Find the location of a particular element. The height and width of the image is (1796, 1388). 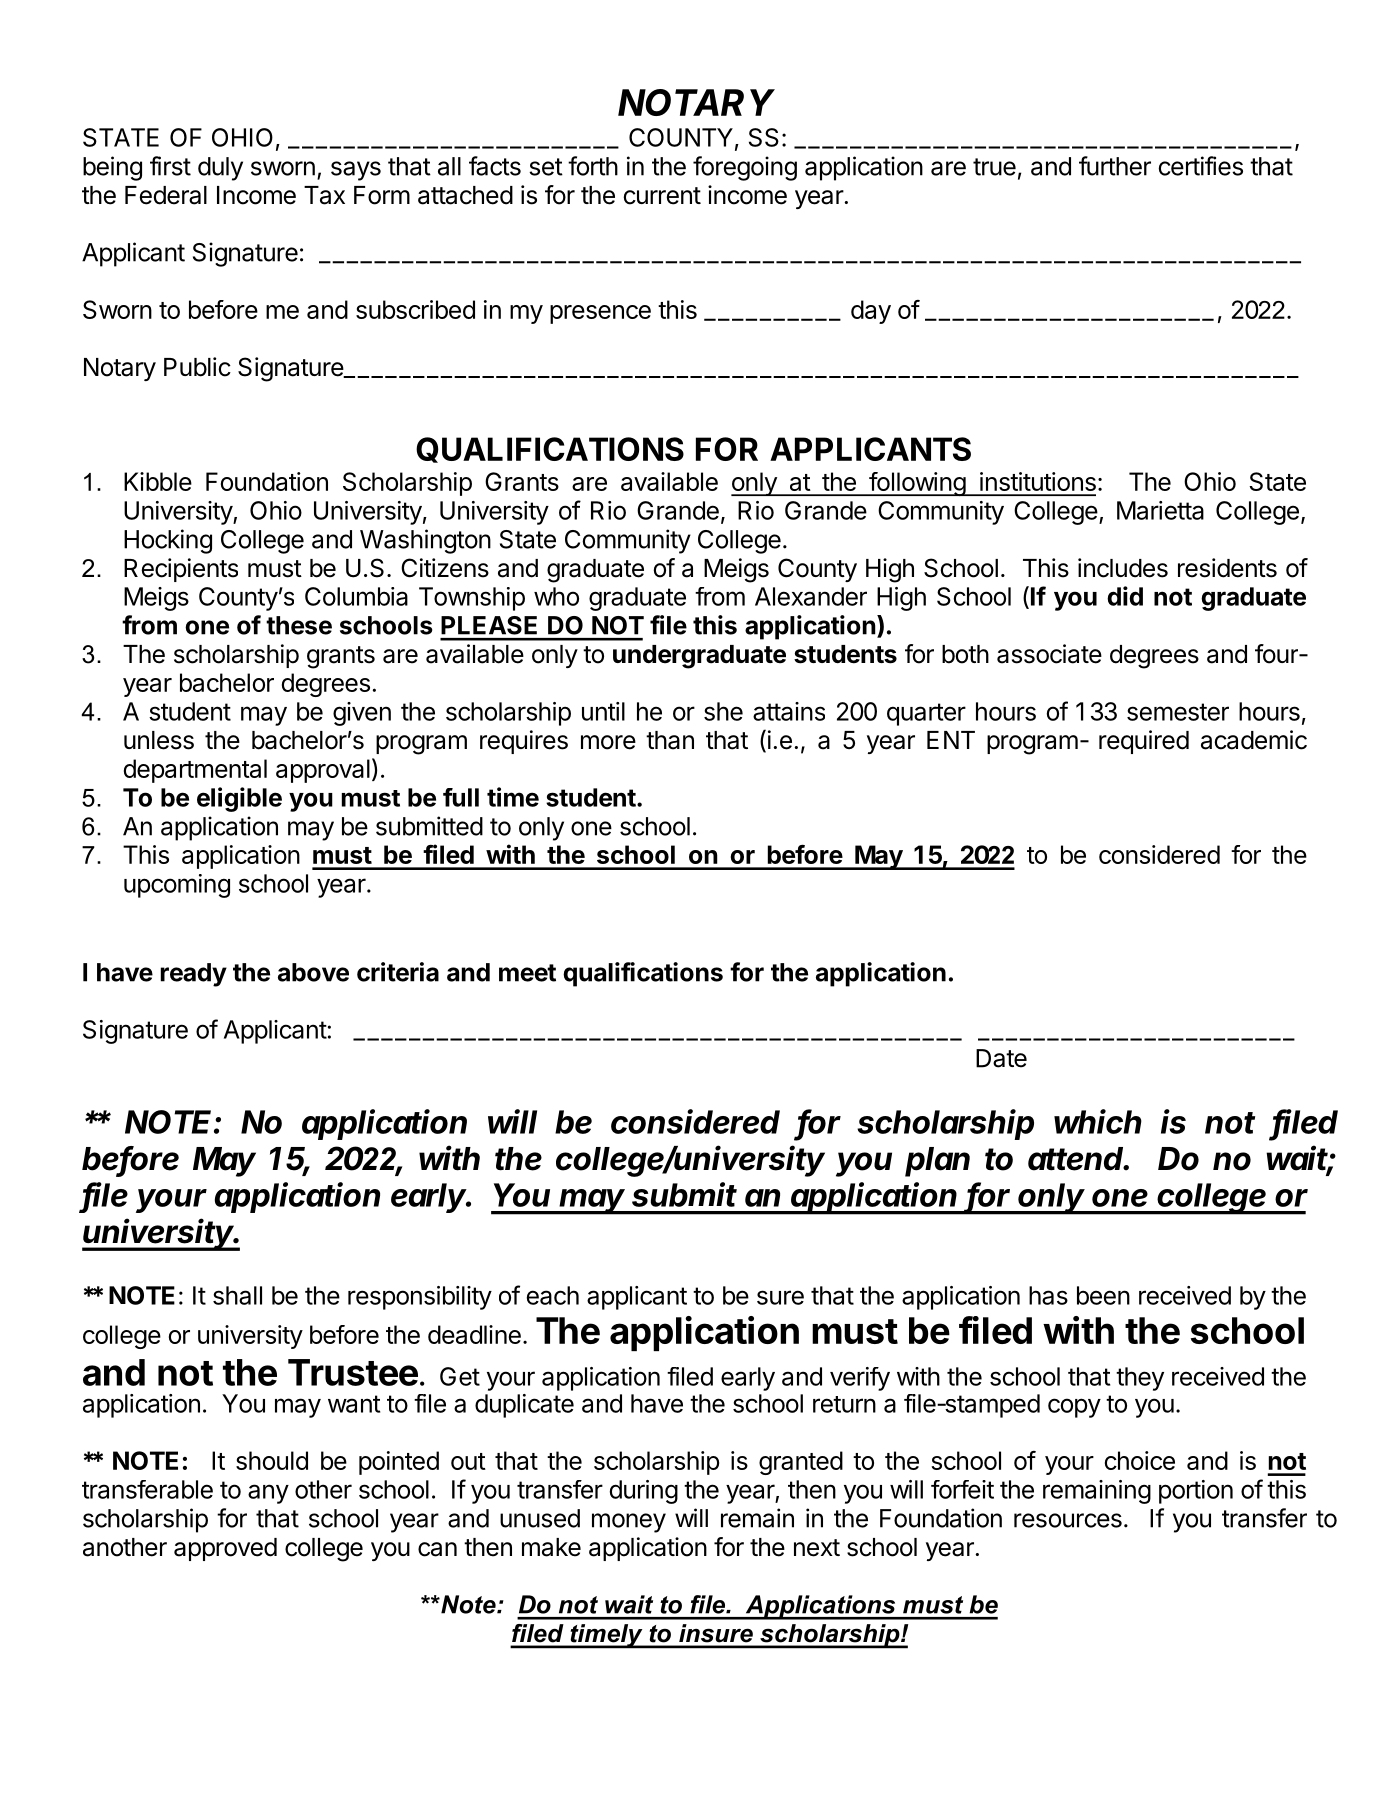

any is located at coordinates (268, 1494).
